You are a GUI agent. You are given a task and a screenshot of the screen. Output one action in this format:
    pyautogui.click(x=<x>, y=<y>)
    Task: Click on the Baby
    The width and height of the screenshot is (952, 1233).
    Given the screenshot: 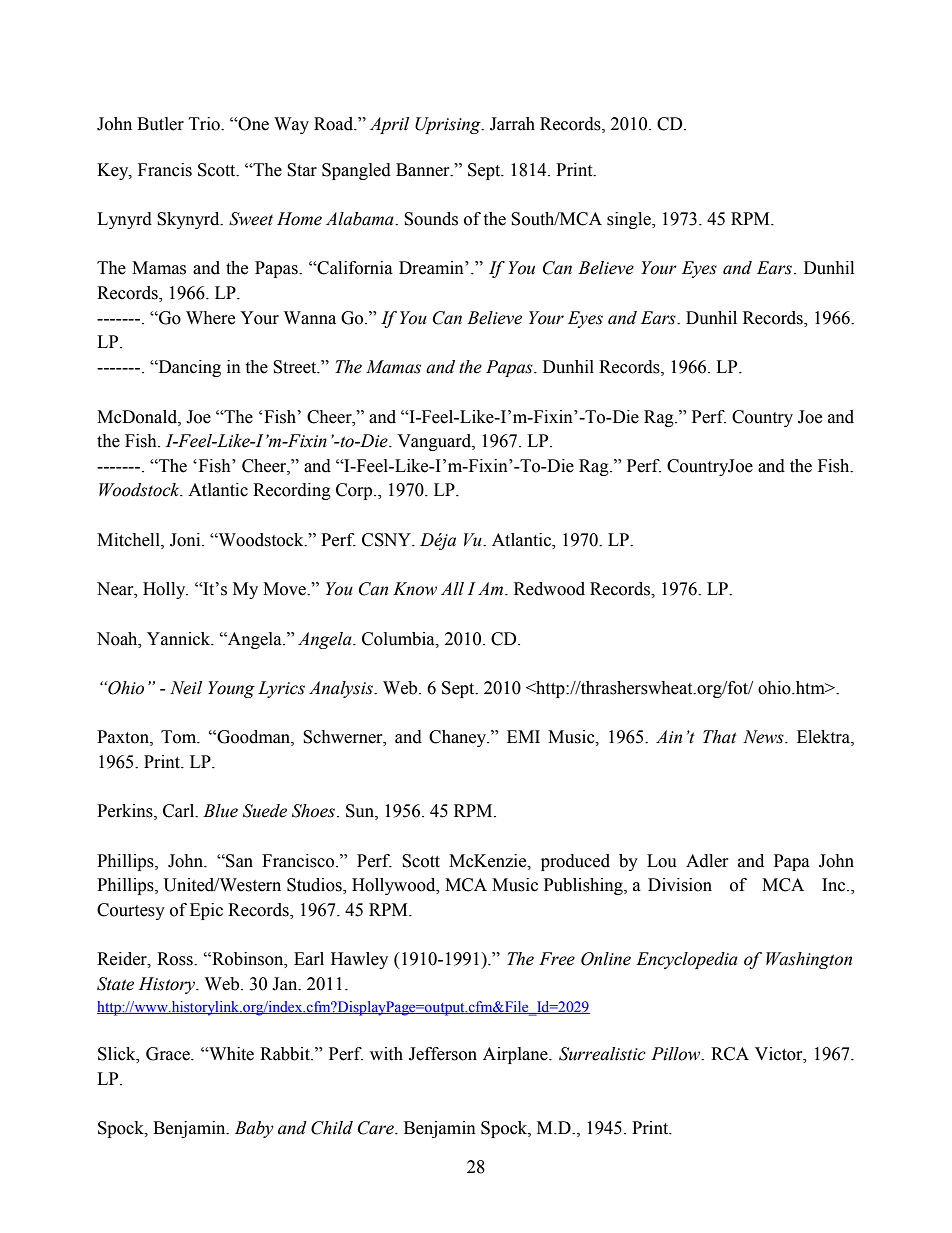 What is the action you would take?
    pyautogui.click(x=254, y=1129)
